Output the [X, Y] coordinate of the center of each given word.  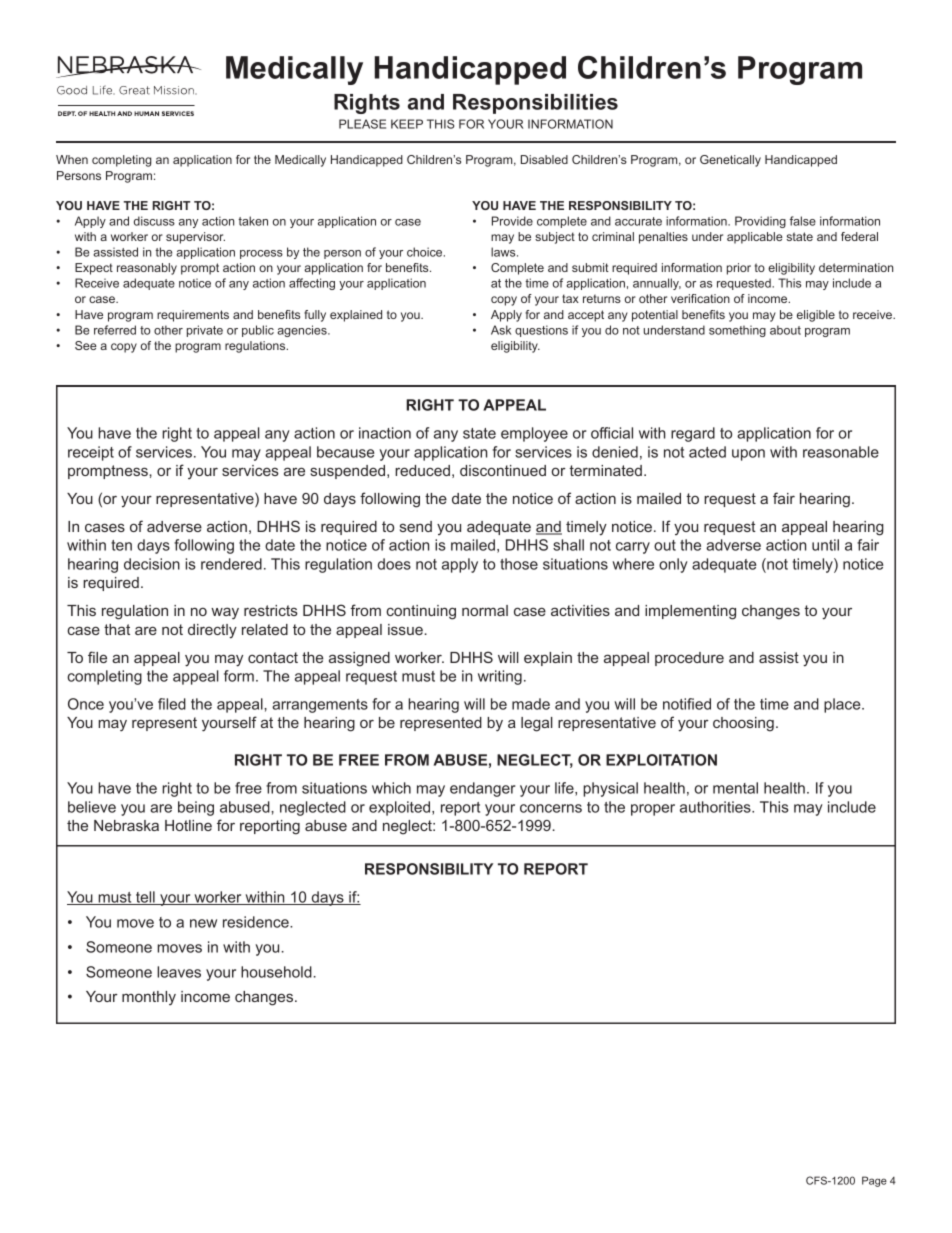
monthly [149, 998]
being [196, 808]
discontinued [503, 470]
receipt [91, 453]
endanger [482, 789]
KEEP [407, 124]
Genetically [730, 161]
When [72, 159]
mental [735, 788]
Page [874, 1181]
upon [748, 455]
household [276, 972]
